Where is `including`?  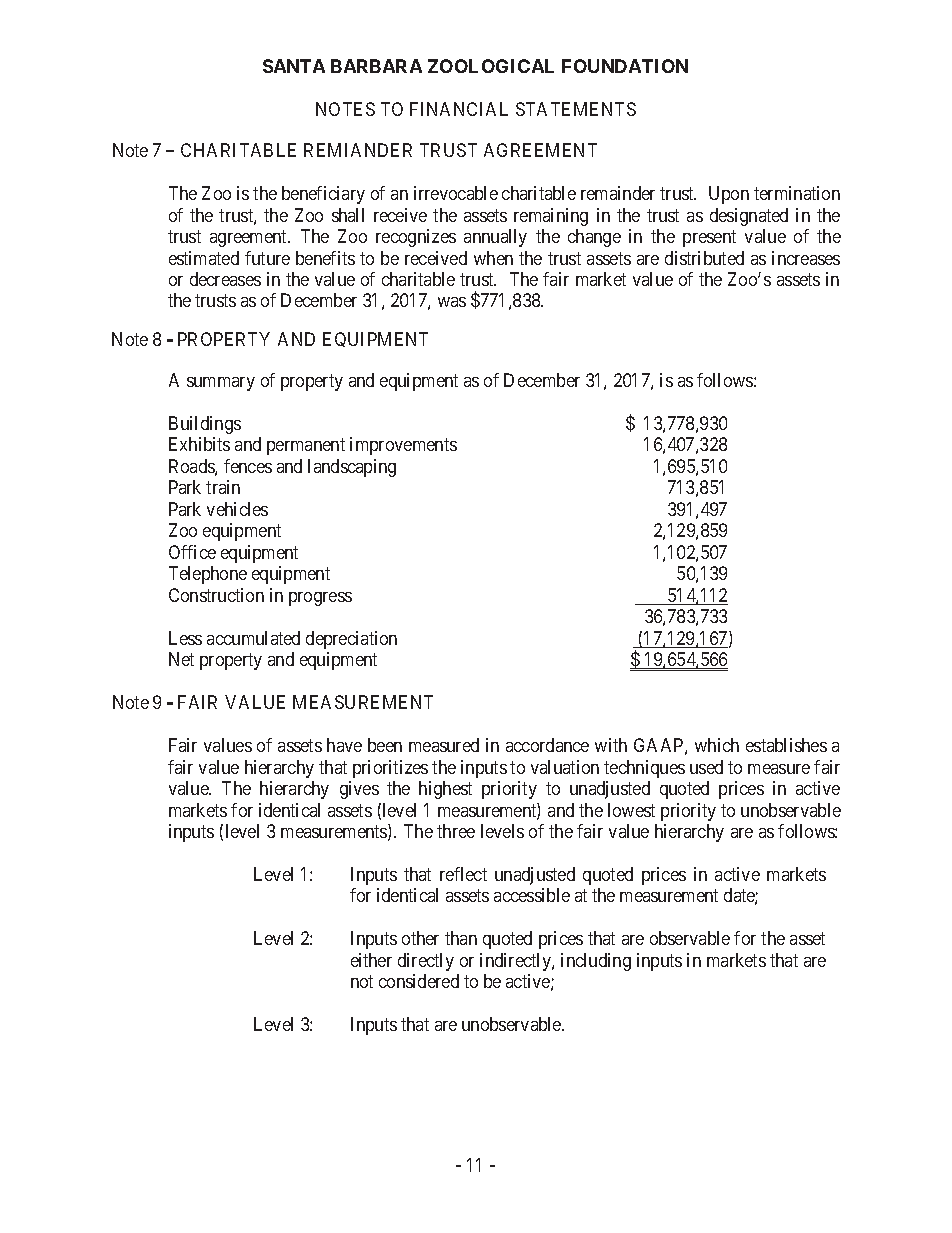
including is located at coordinates (596, 962).
